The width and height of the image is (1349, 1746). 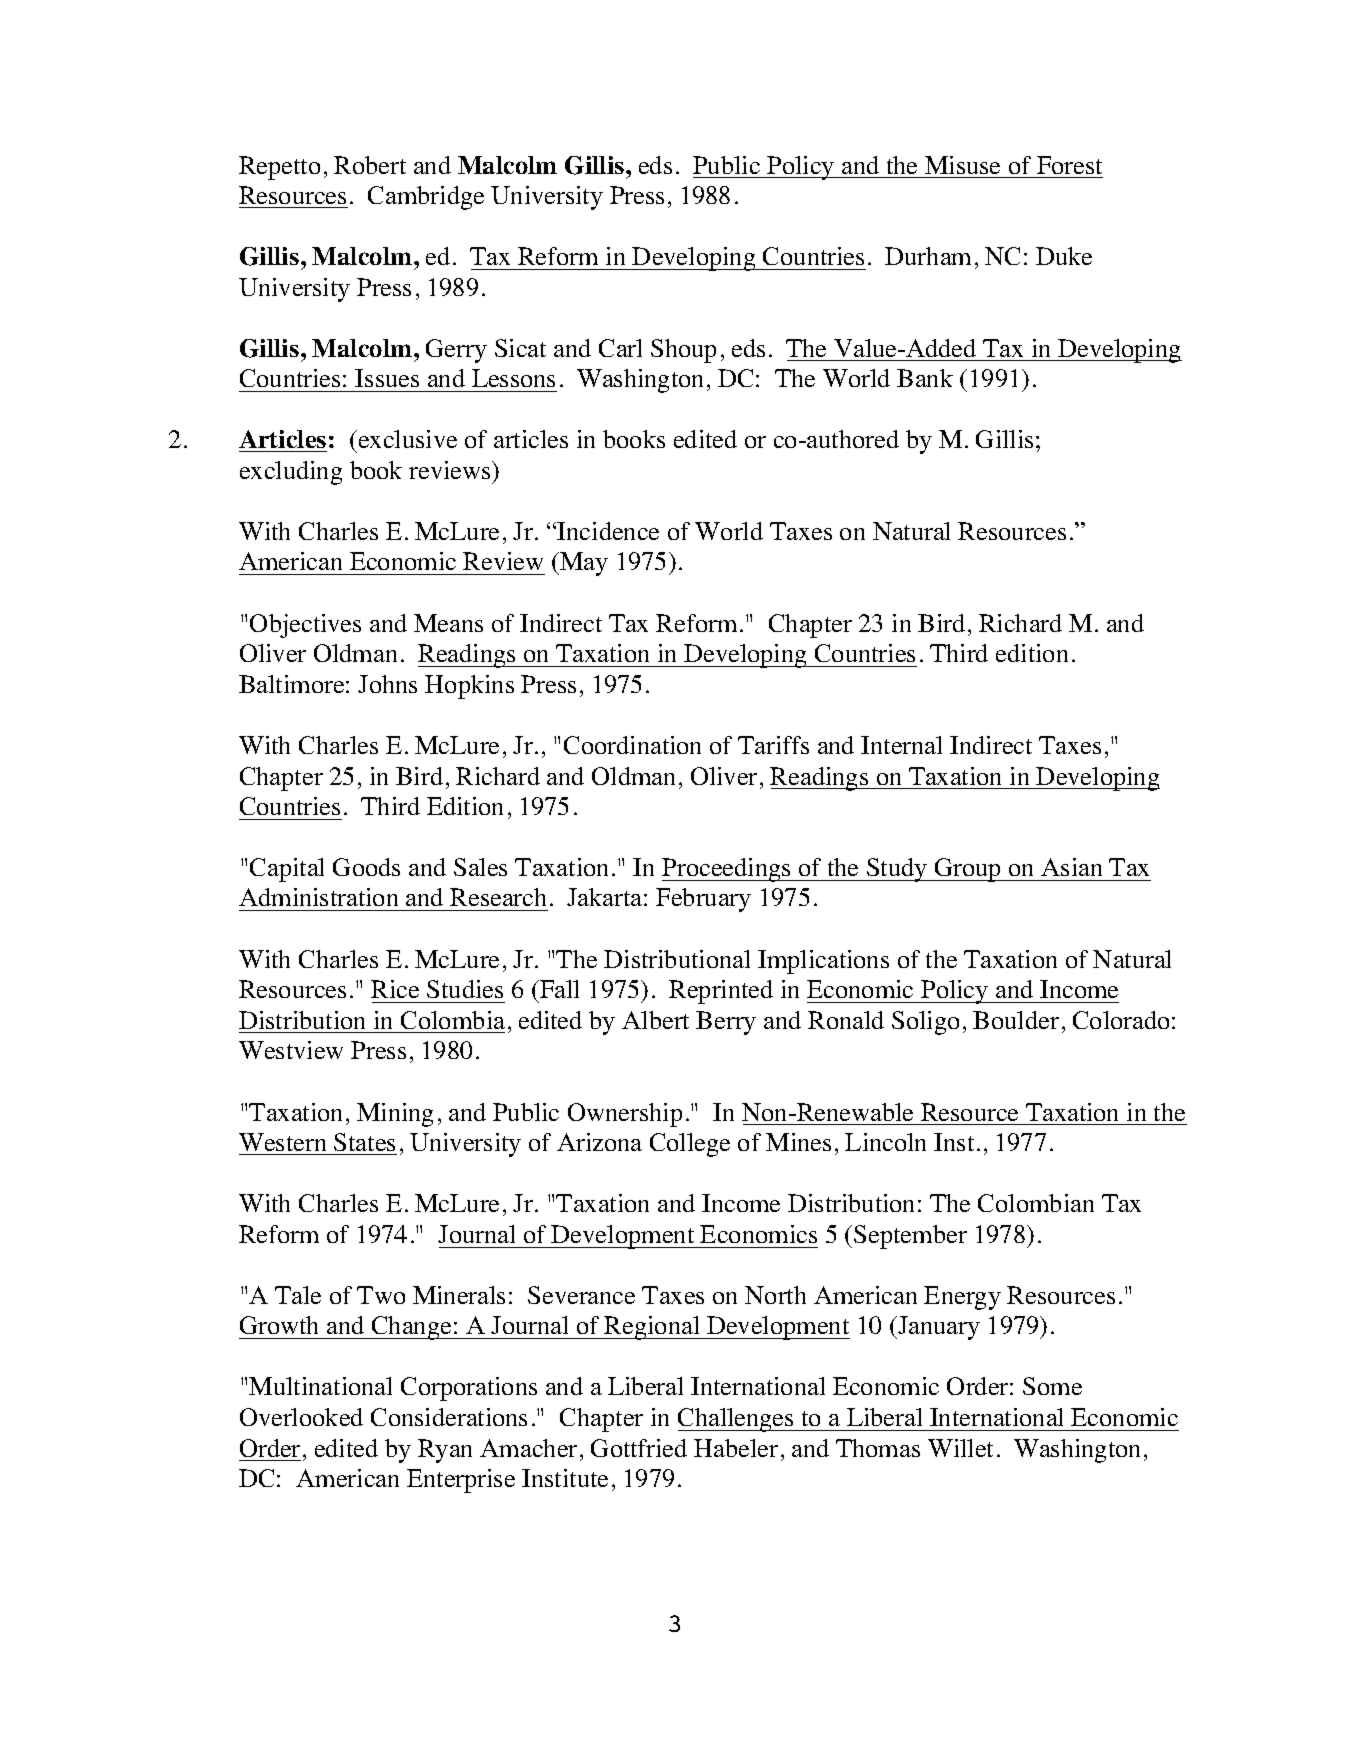 What do you see at coordinates (737, 1420) in the image?
I see `Challenges` at bounding box center [737, 1420].
